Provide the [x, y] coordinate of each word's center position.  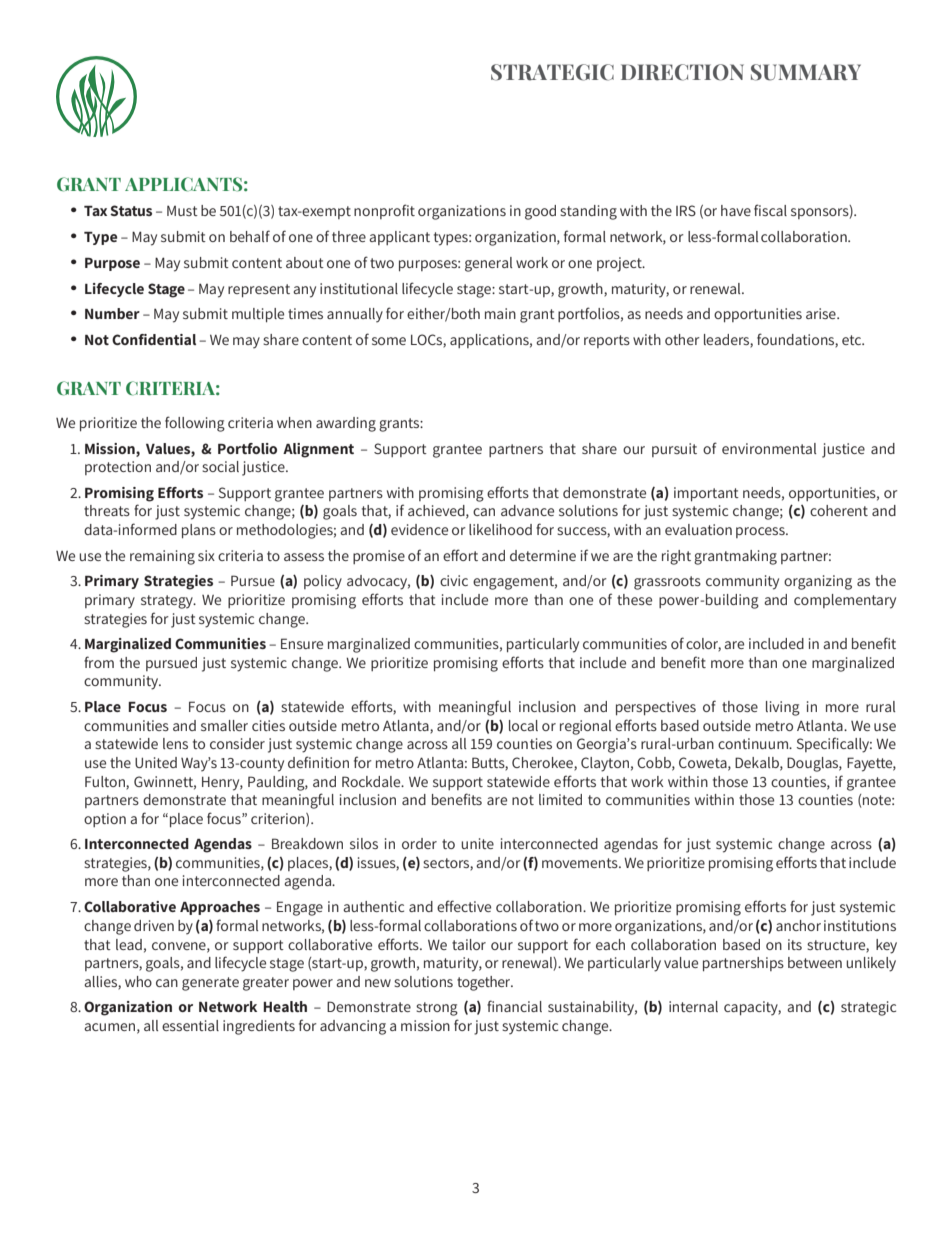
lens [175, 743]
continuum [754, 743]
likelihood [500, 529]
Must [182, 210]
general [488, 264]
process [761, 532]
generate [210, 984]
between [815, 962]
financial [514, 1006]
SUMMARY [806, 72]
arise [822, 313]
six [206, 555]
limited [560, 799]
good [540, 212]
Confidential [154, 339]
